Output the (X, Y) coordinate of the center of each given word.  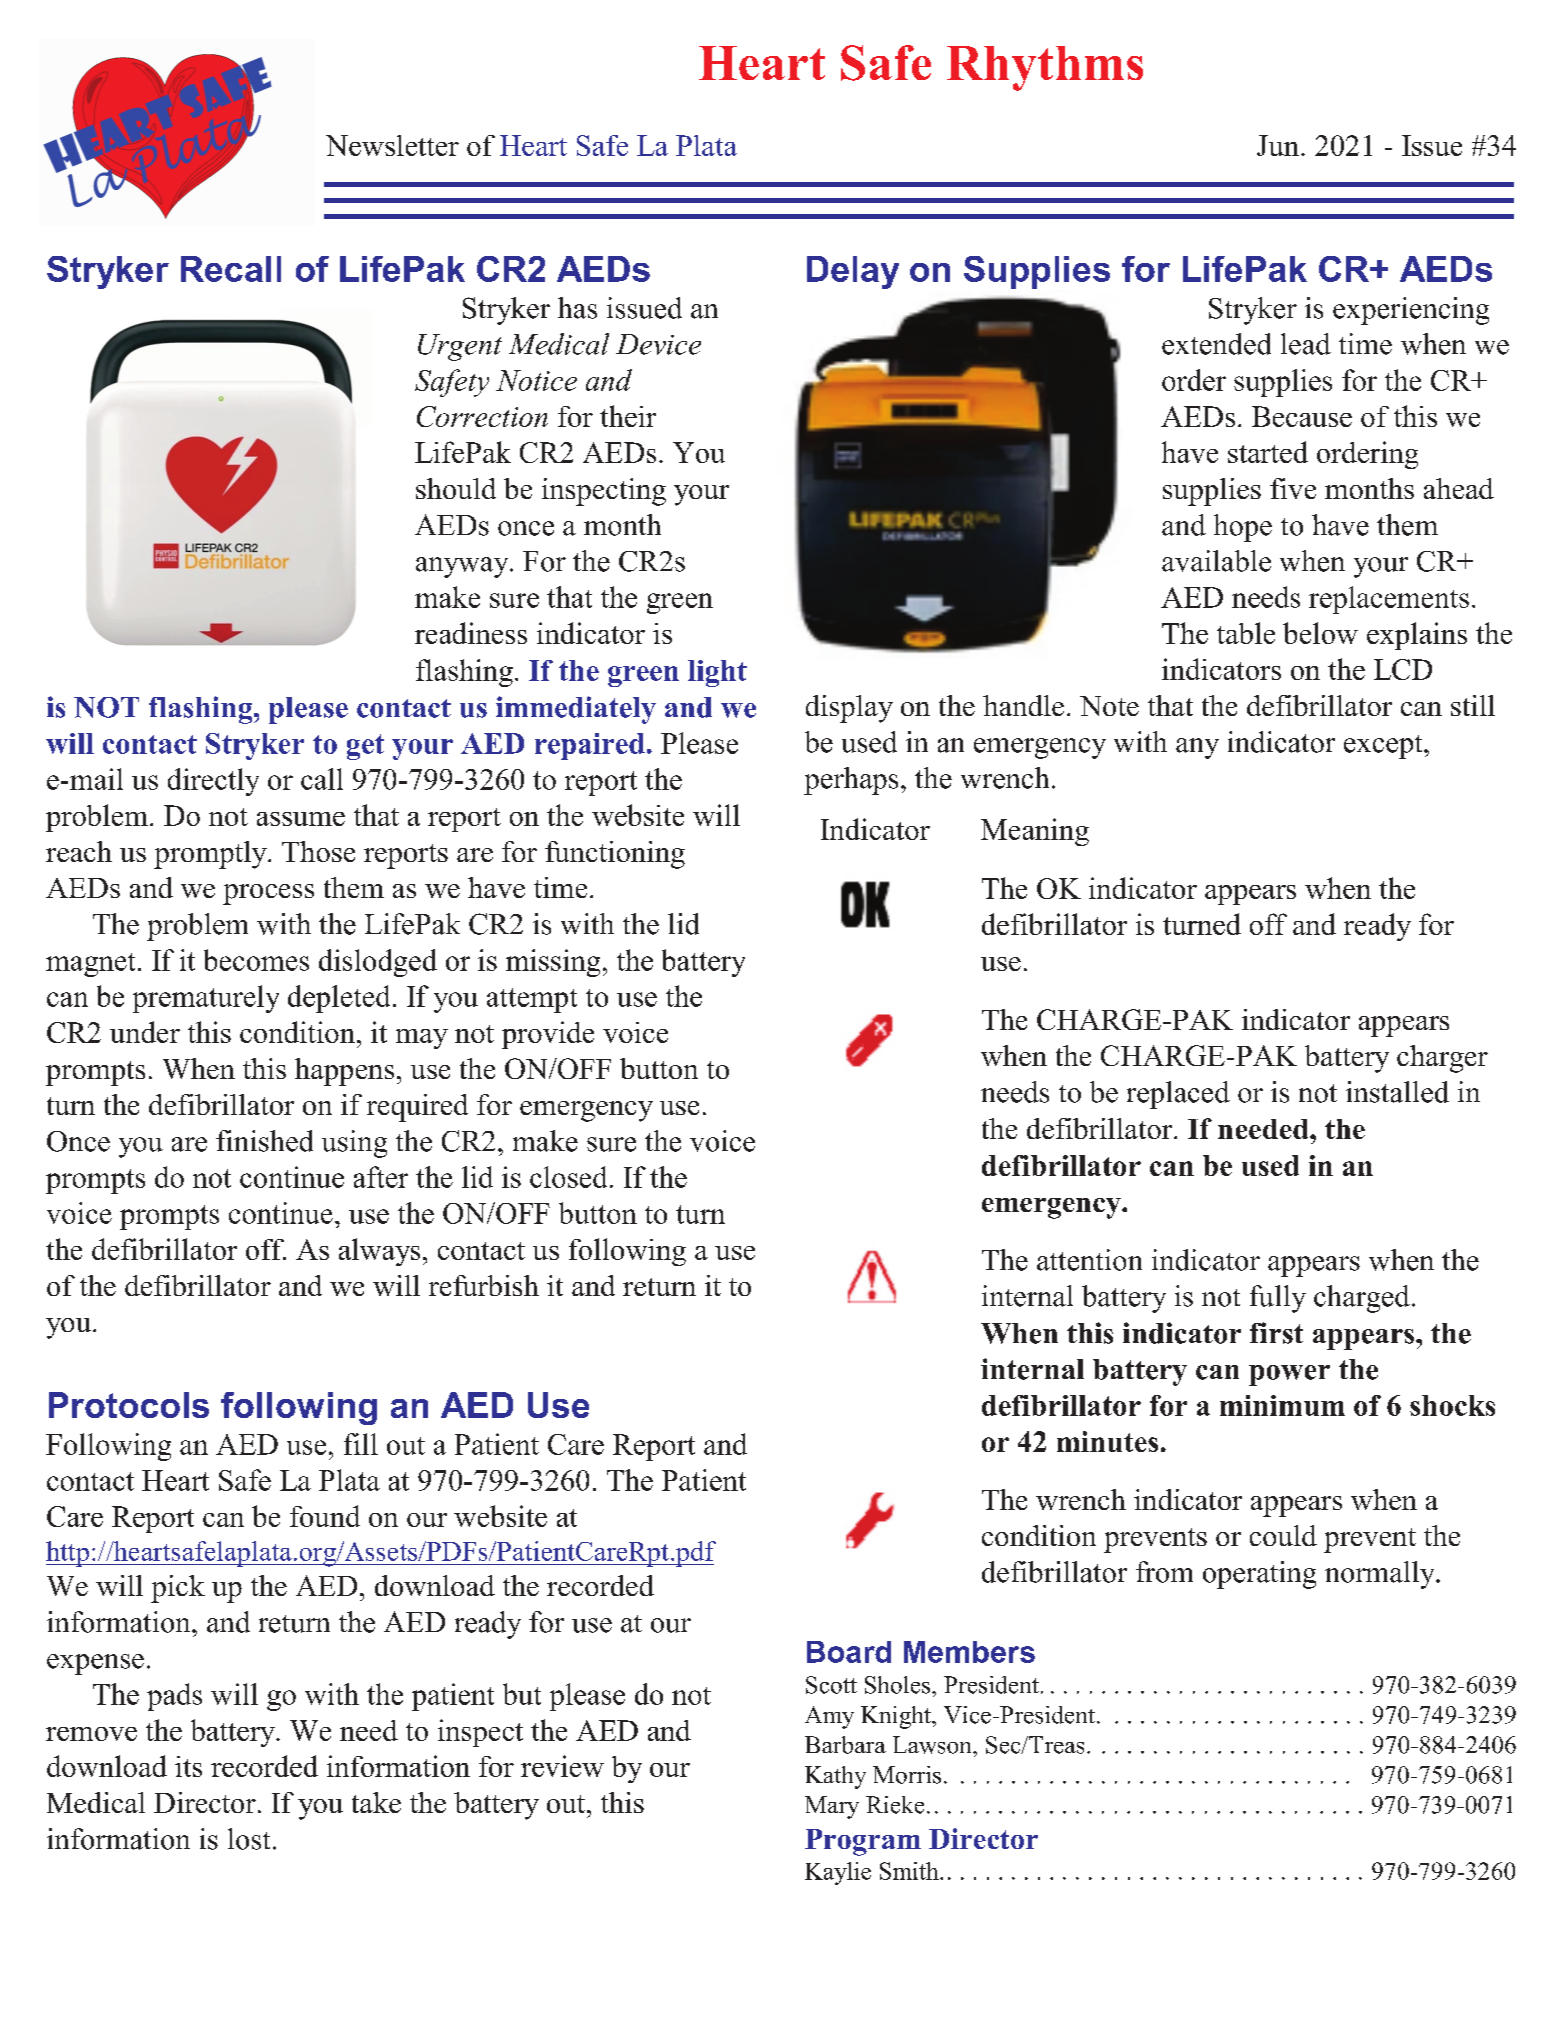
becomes (256, 960)
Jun (1278, 145)
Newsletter (392, 145)
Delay (853, 272)
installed (1397, 1092)
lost (249, 1839)
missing (553, 963)
